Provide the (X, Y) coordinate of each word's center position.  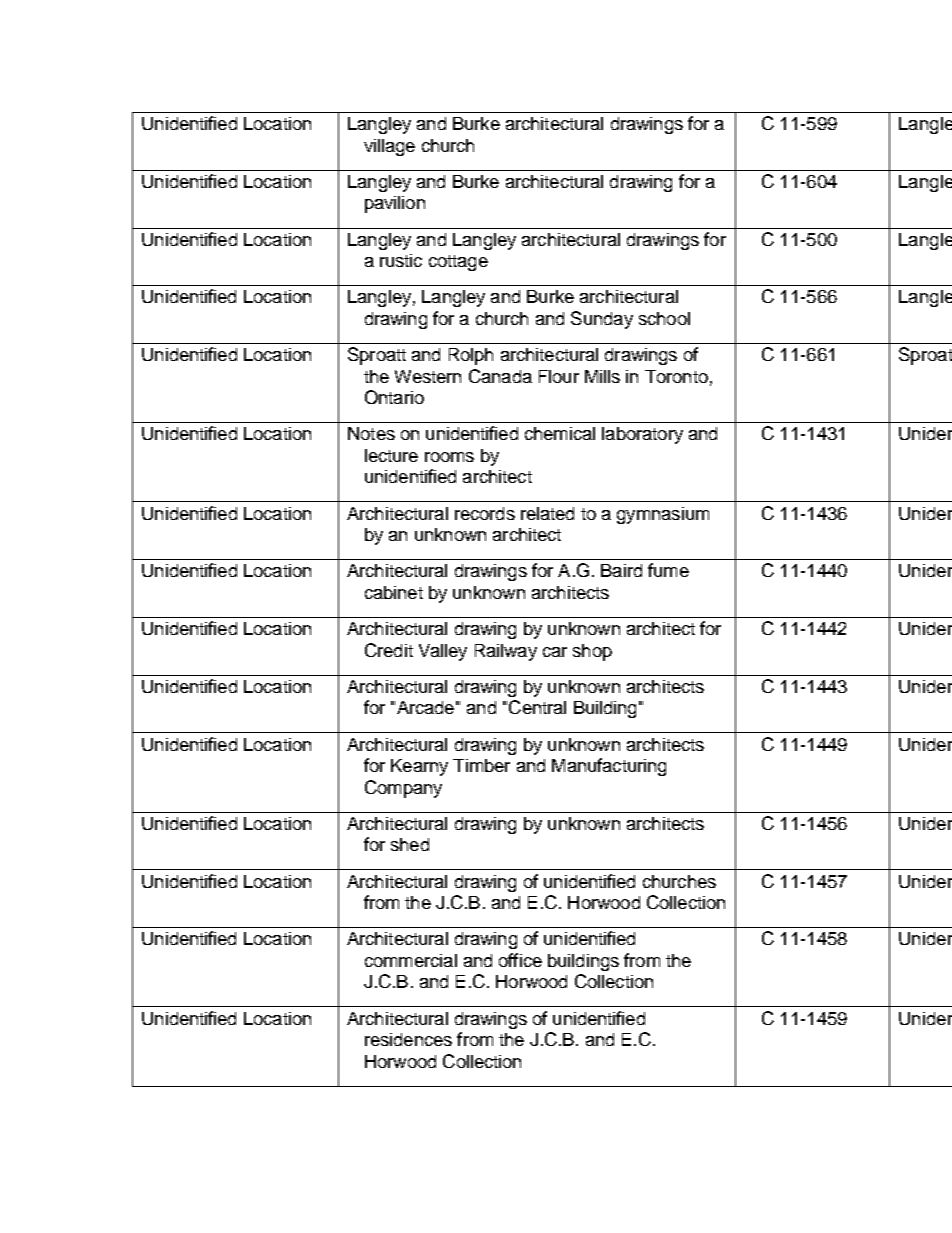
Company (403, 789)
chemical (560, 433)
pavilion (395, 204)
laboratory (642, 435)
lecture (391, 455)
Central (537, 707)
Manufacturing (609, 767)
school (664, 318)
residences (408, 1039)
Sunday (602, 320)
